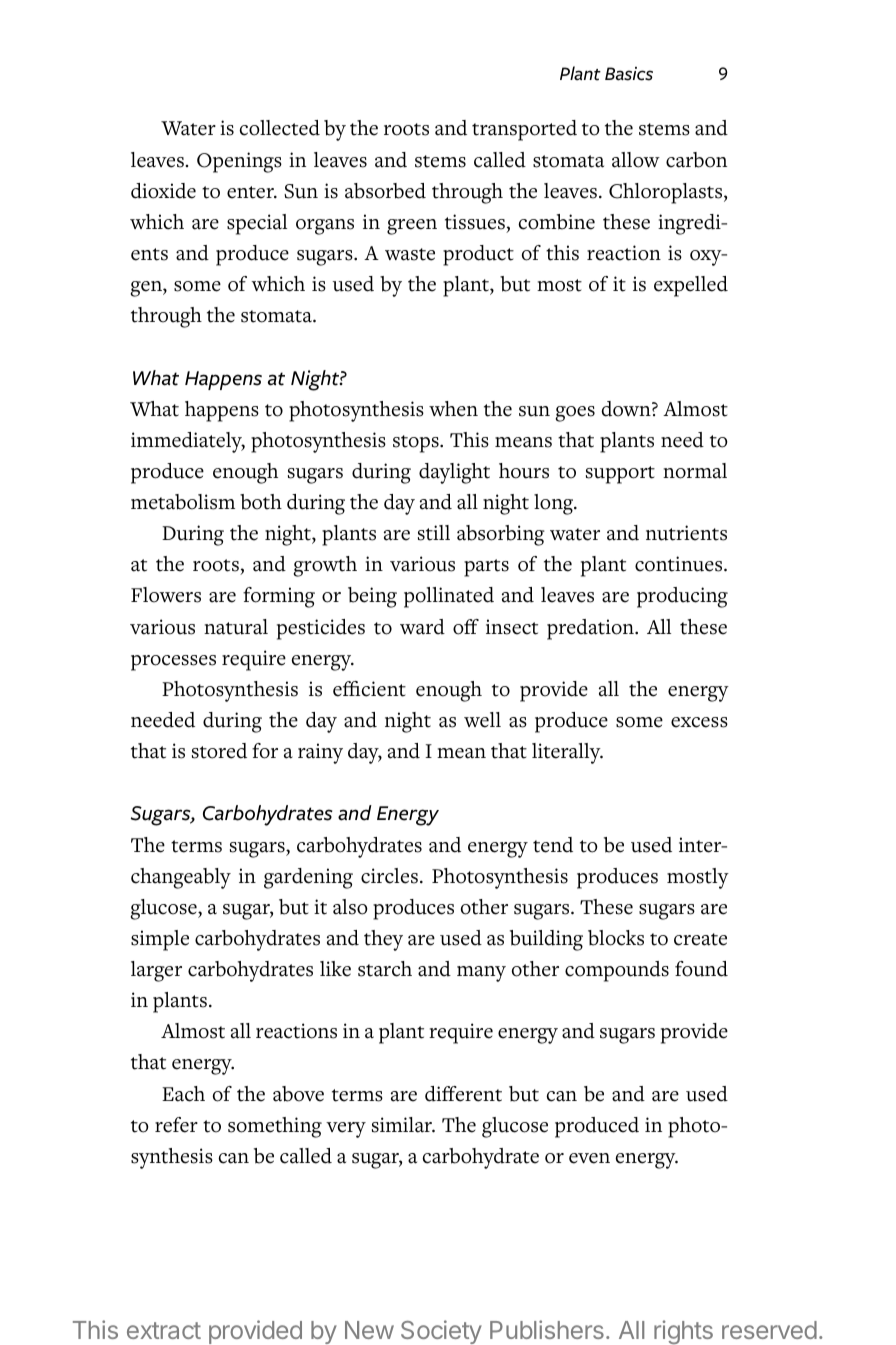  Describe the element at coordinates (219, 751) in the page. I see `stored` at that location.
